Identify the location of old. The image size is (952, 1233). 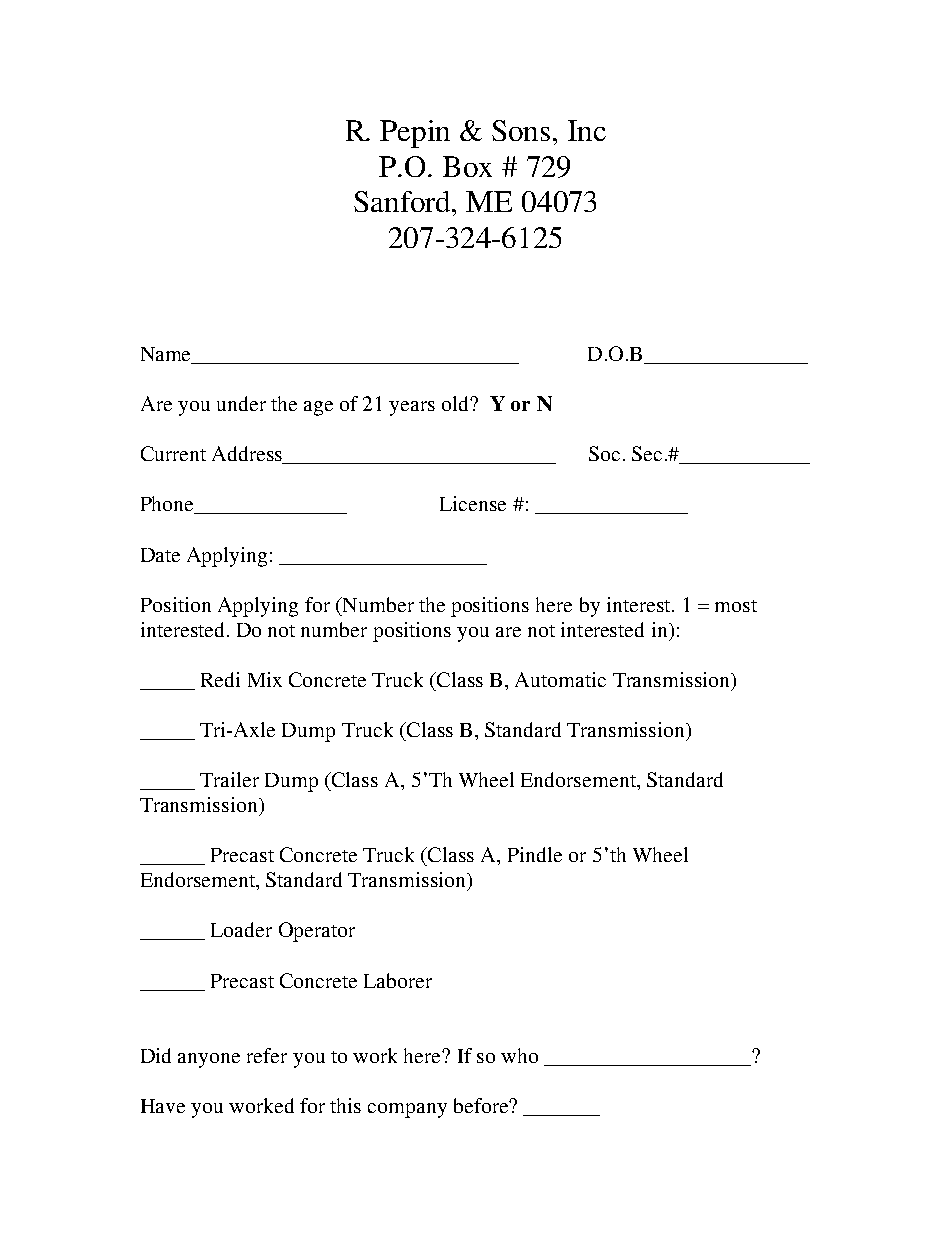
(456, 403).
